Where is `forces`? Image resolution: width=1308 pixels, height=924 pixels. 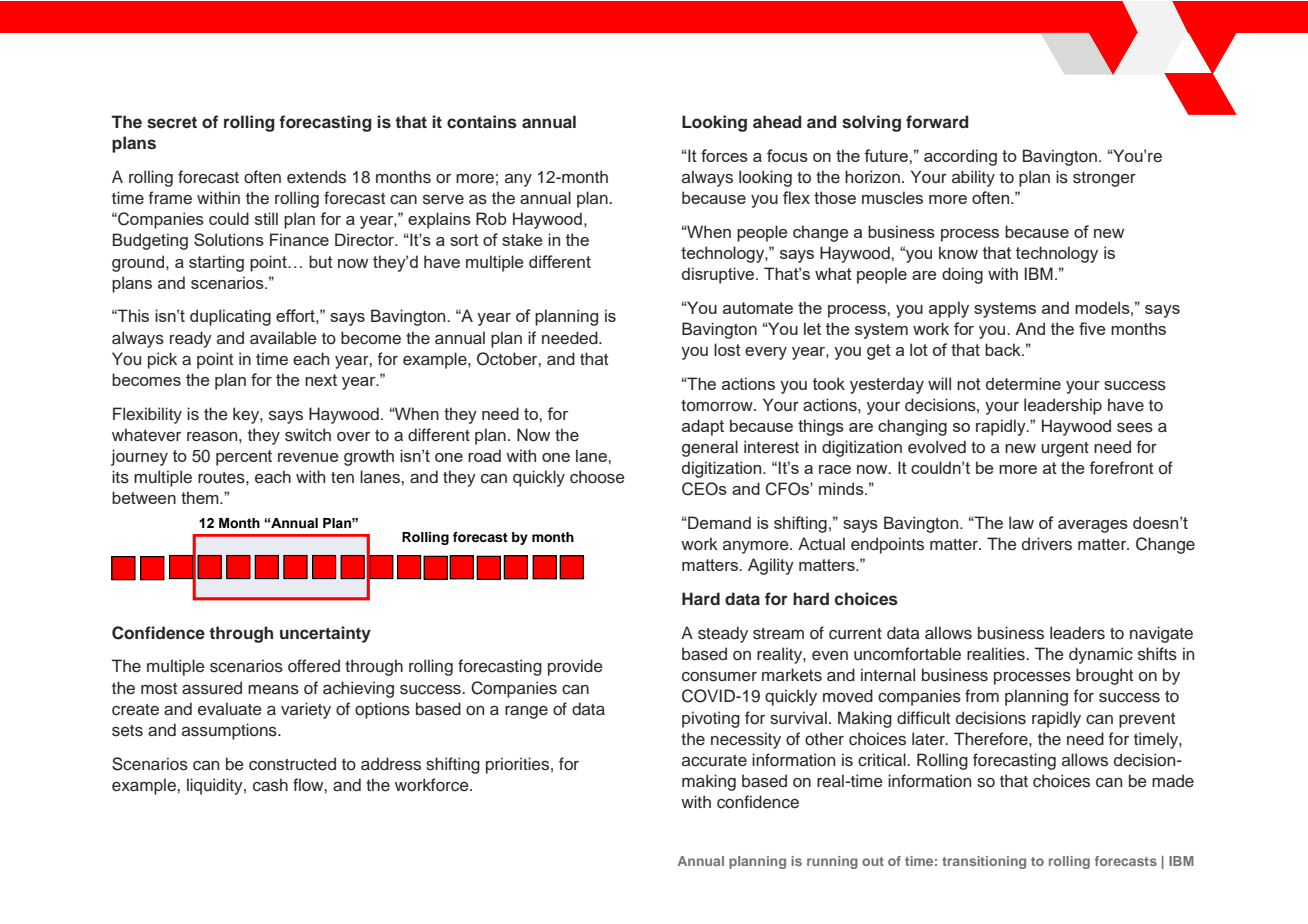
forces is located at coordinates (724, 155).
